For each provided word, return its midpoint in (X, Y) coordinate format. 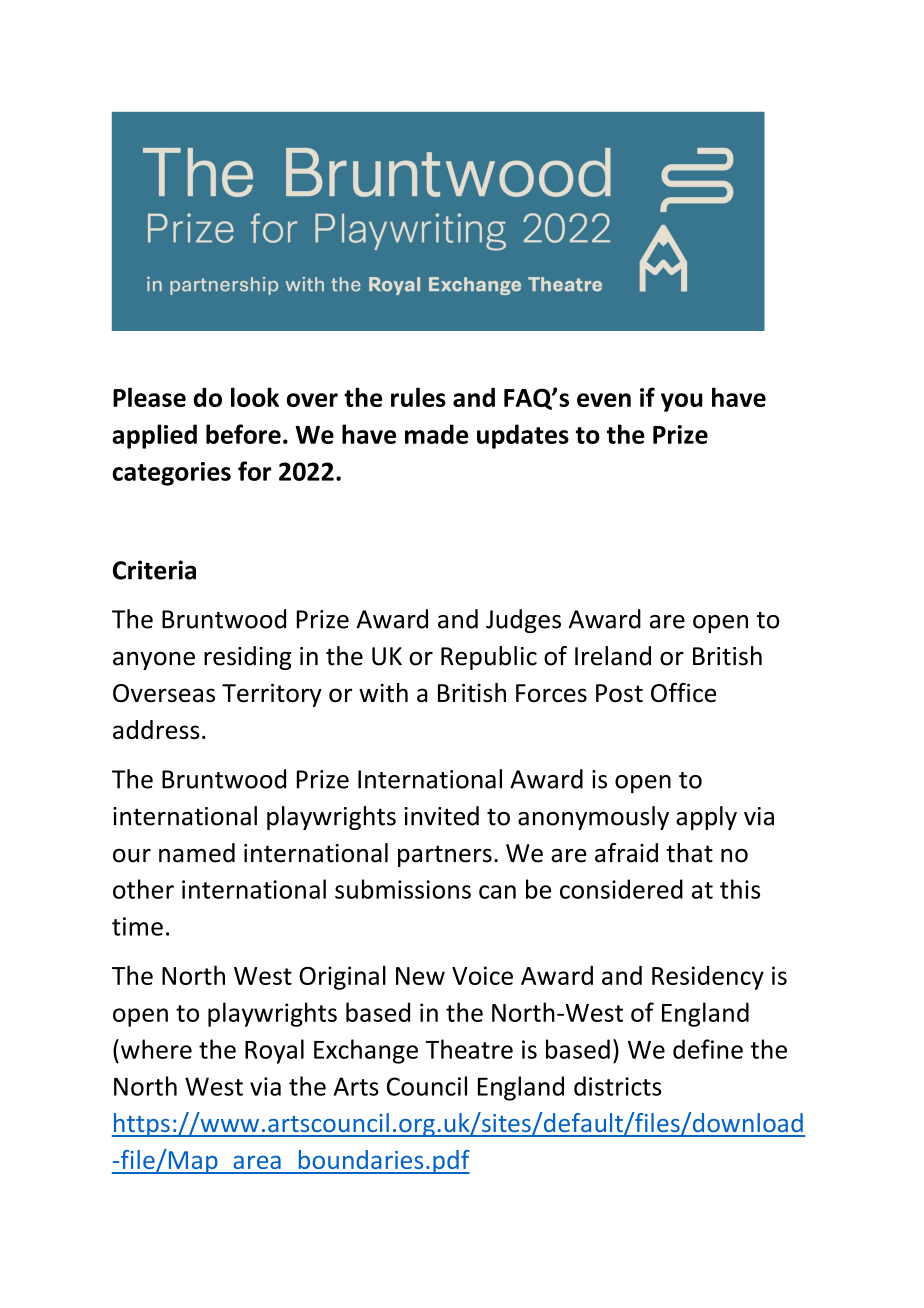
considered (621, 889)
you (681, 402)
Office (683, 693)
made (436, 434)
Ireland (613, 656)
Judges (523, 621)
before (243, 434)
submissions (403, 889)
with (383, 692)
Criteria (154, 570)
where (156, 1049)
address (156, 729)
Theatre (469, 1049)
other (143, 889)
